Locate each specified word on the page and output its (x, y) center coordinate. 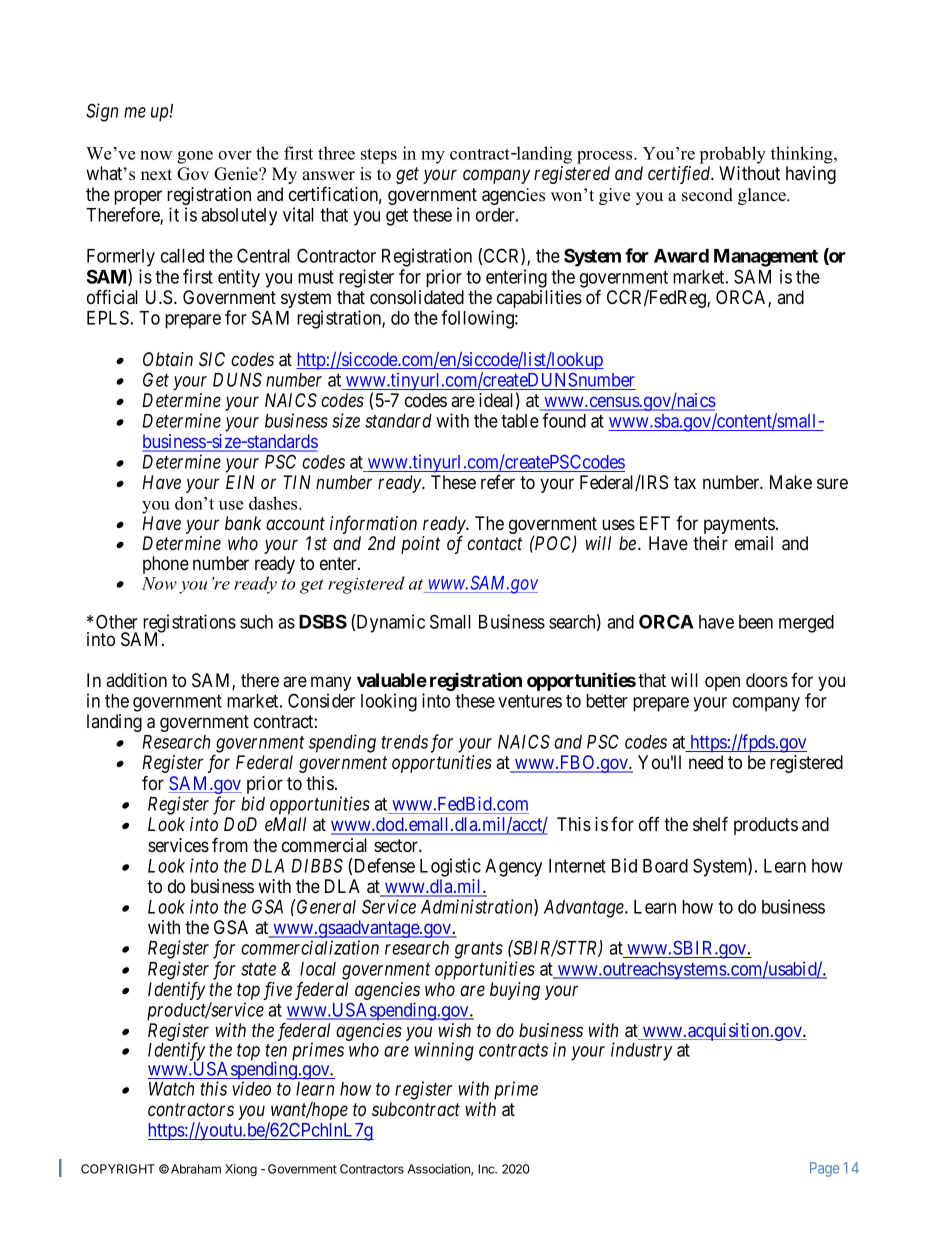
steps (379, 156)
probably (733, 155)
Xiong (241, 1170)
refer (498, 482)
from (230, 844)
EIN (240, 482)
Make (791, 482)
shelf (710, 823)
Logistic (450, 867)
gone (195, 157)
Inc (487, 1169)
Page (824, 1169)
